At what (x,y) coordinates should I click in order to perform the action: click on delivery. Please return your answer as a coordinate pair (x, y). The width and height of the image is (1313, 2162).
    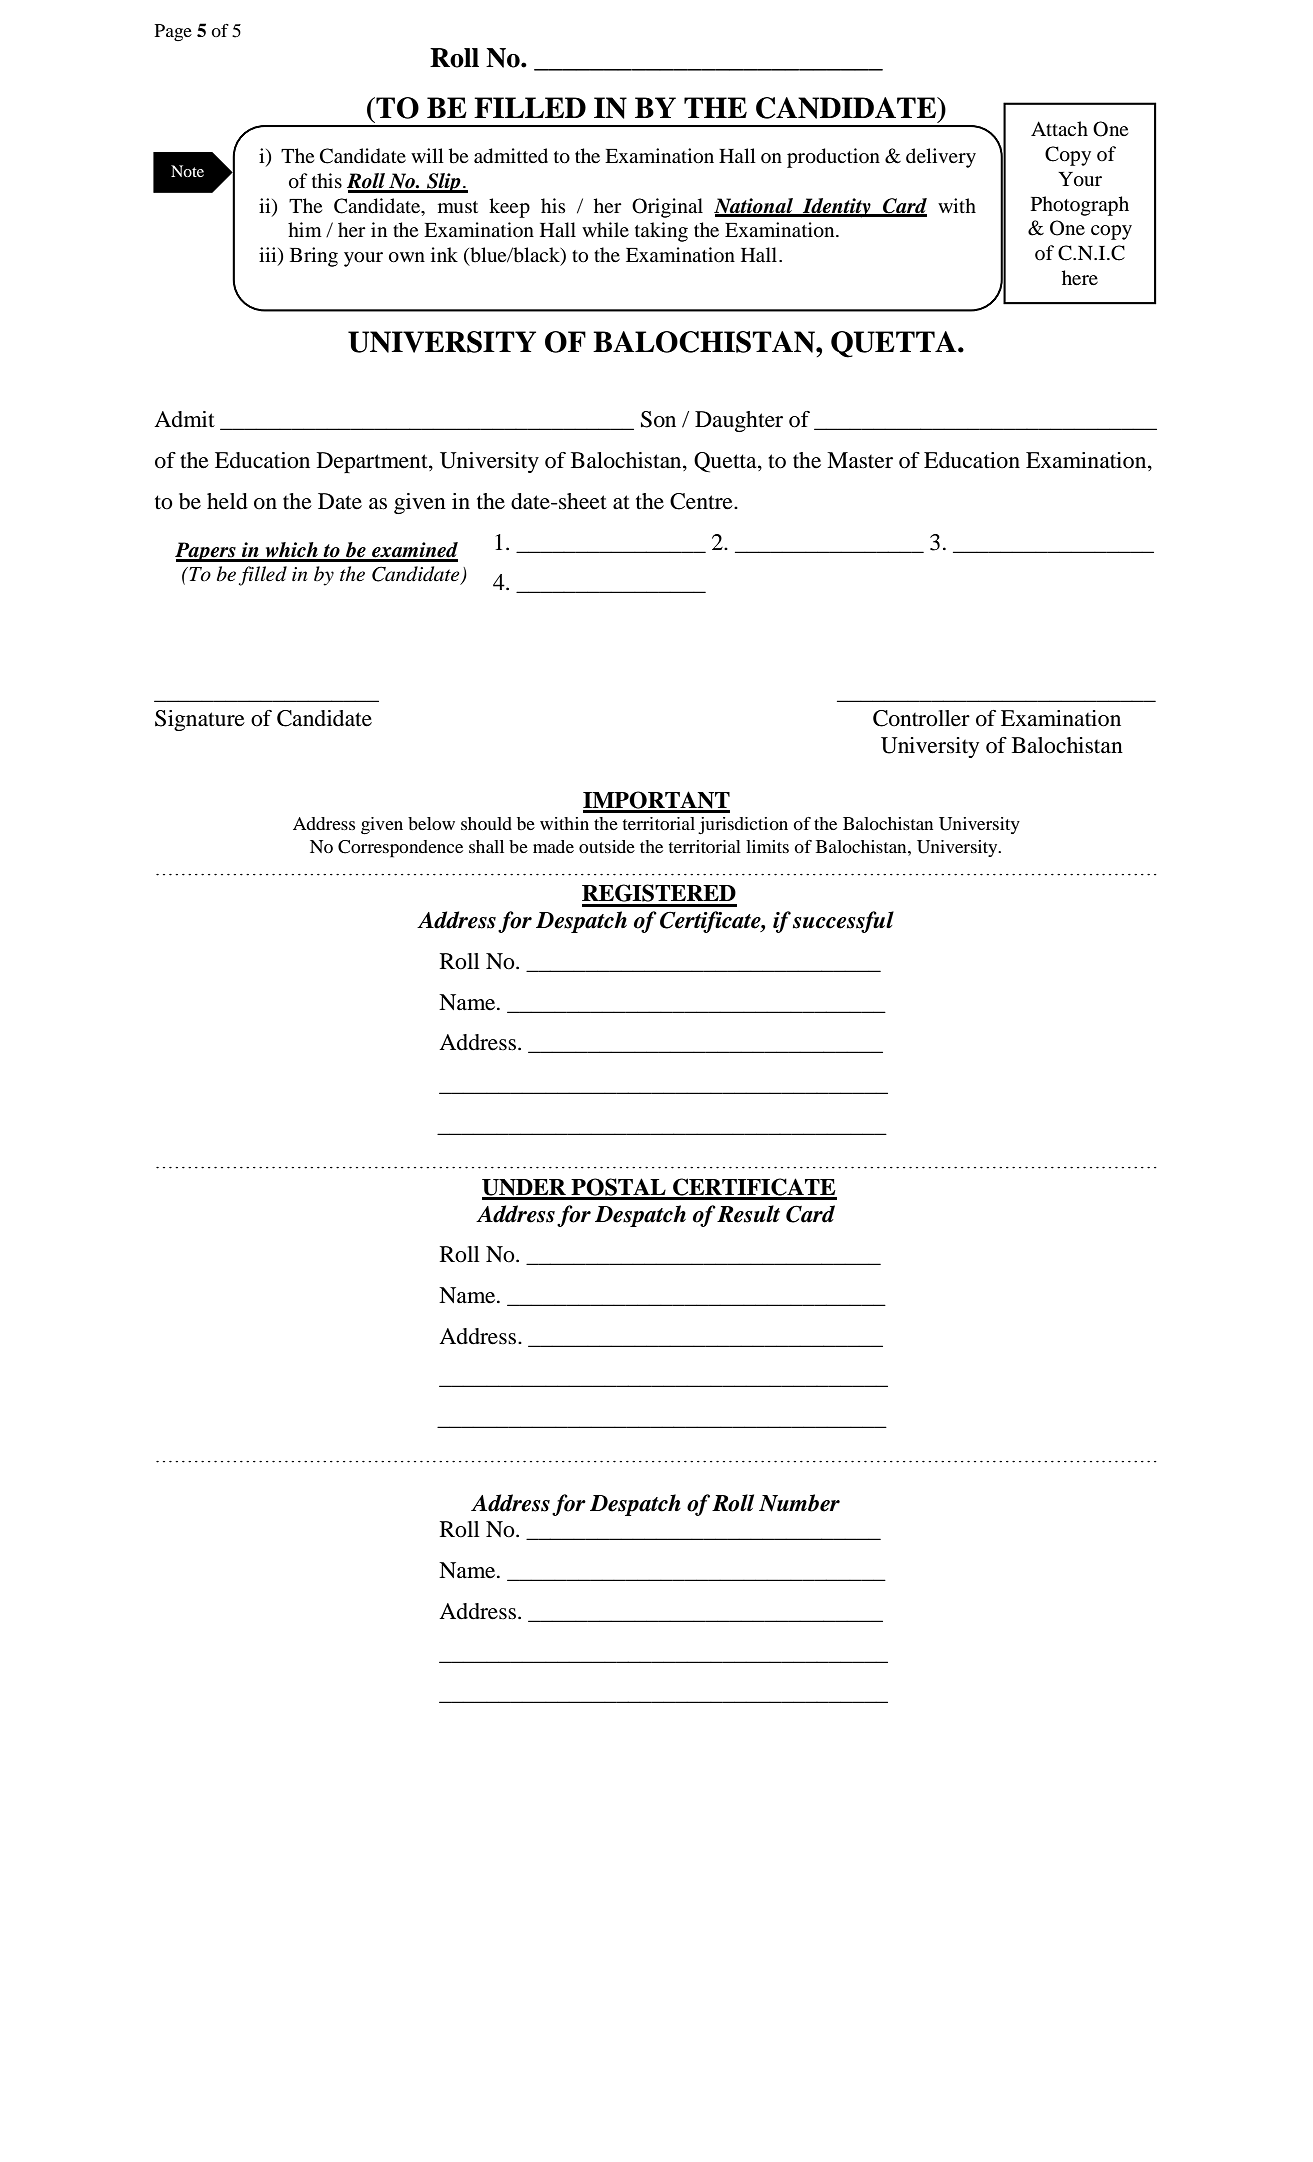
    Looking at the image, I should click on (941, 158).
